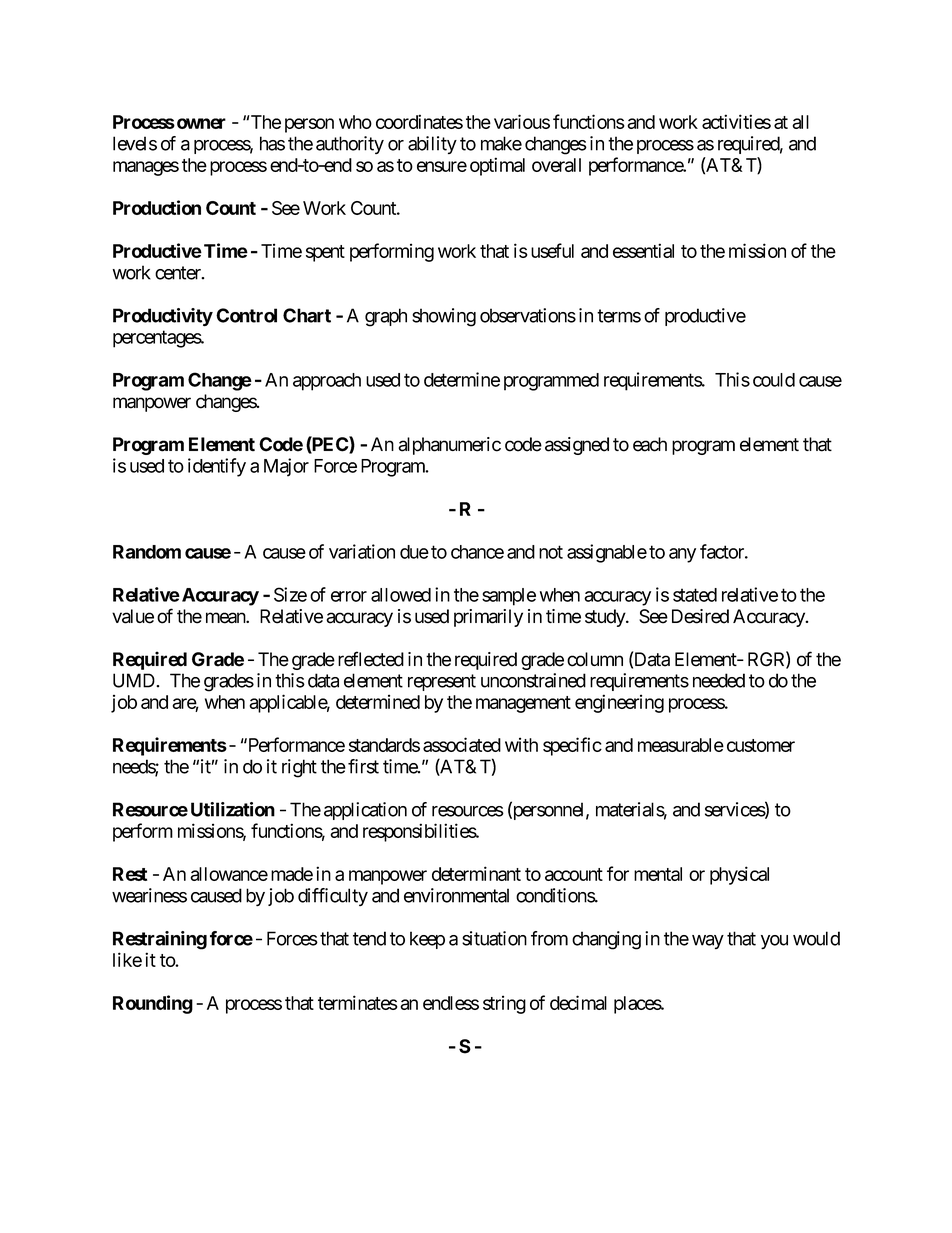 This page has width=952, height=1233. I want to click on owner, so click(201, 123).
